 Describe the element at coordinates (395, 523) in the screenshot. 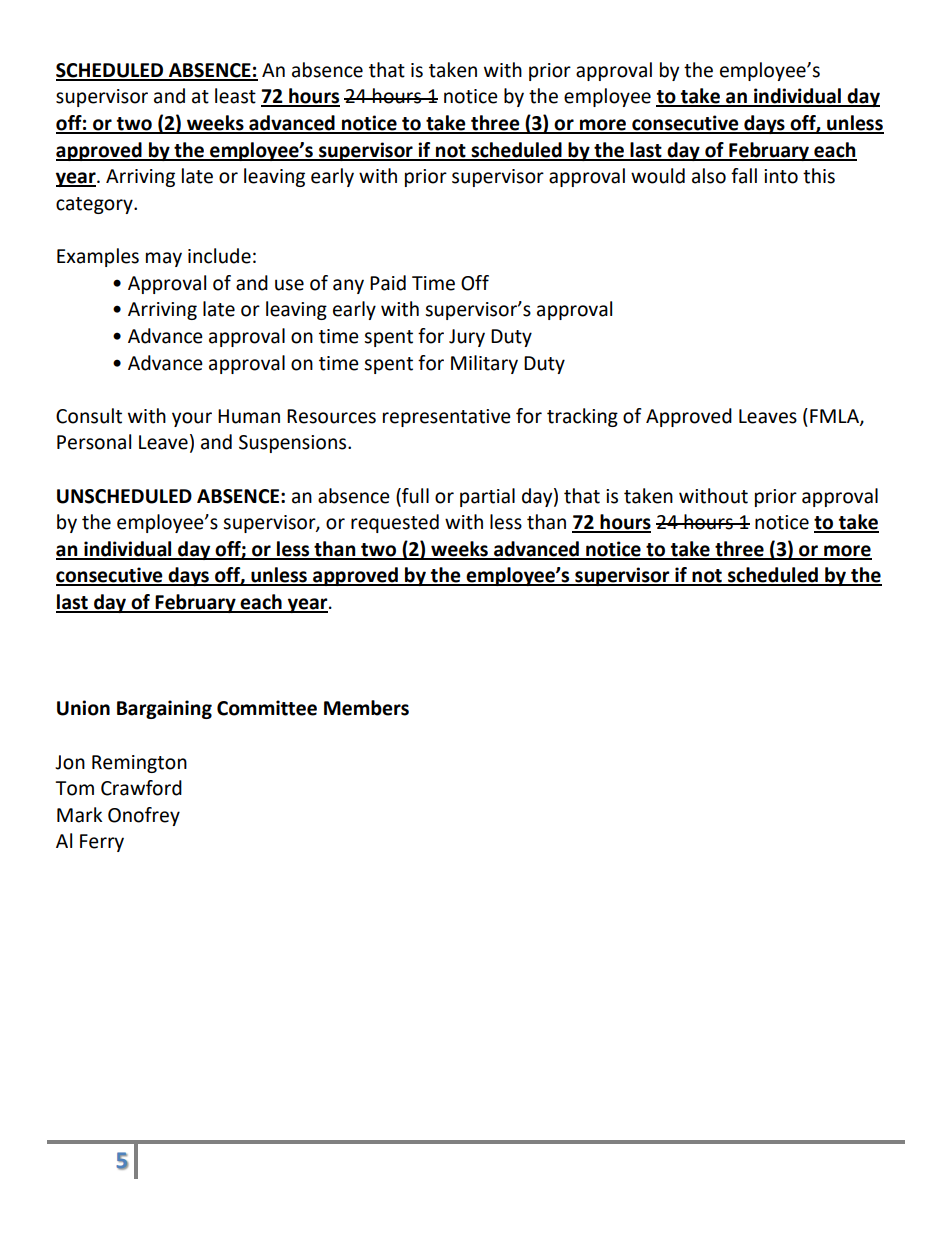

I see `requested` at that location.
